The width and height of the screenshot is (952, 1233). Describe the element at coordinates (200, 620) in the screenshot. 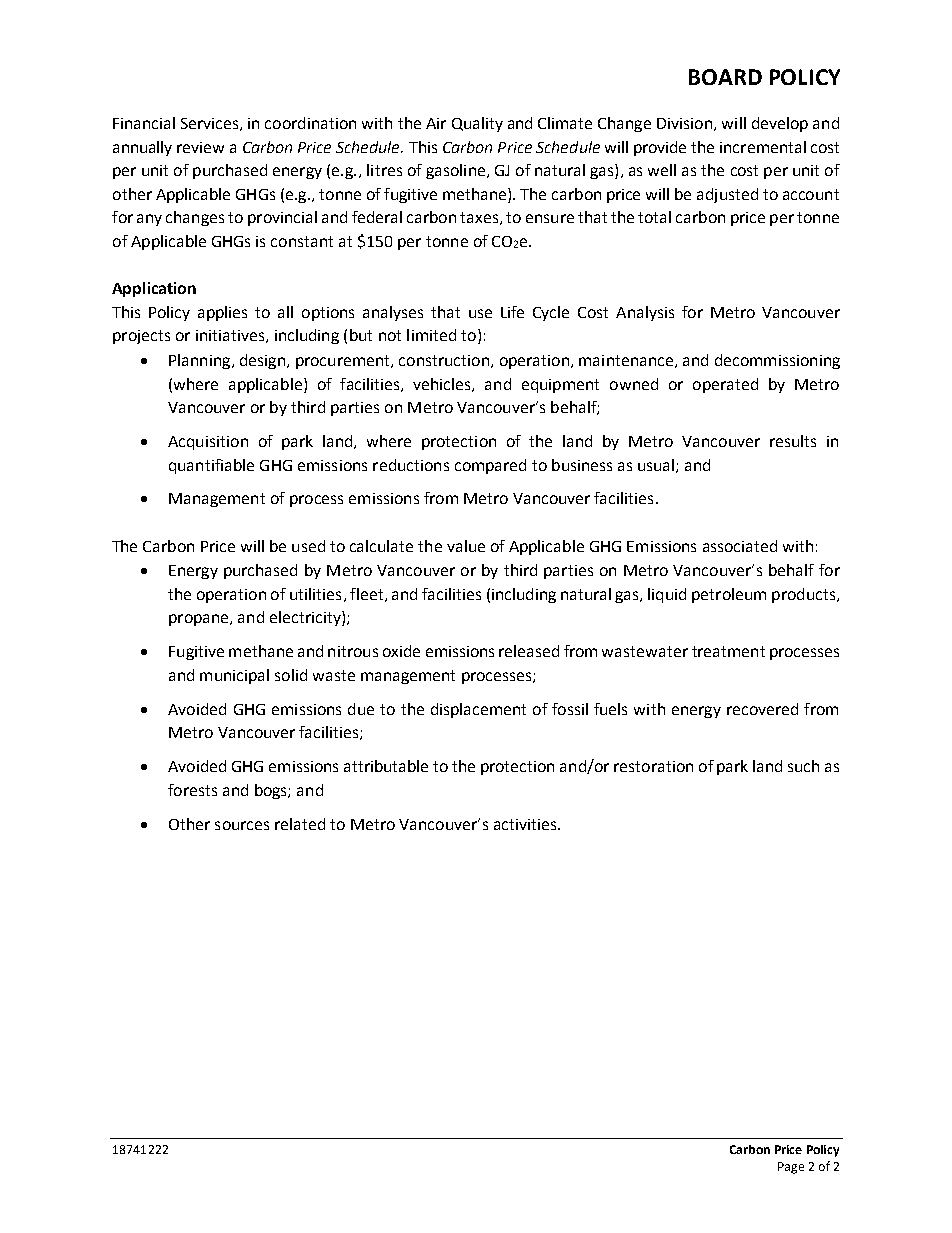

I see `propane` at that location.
